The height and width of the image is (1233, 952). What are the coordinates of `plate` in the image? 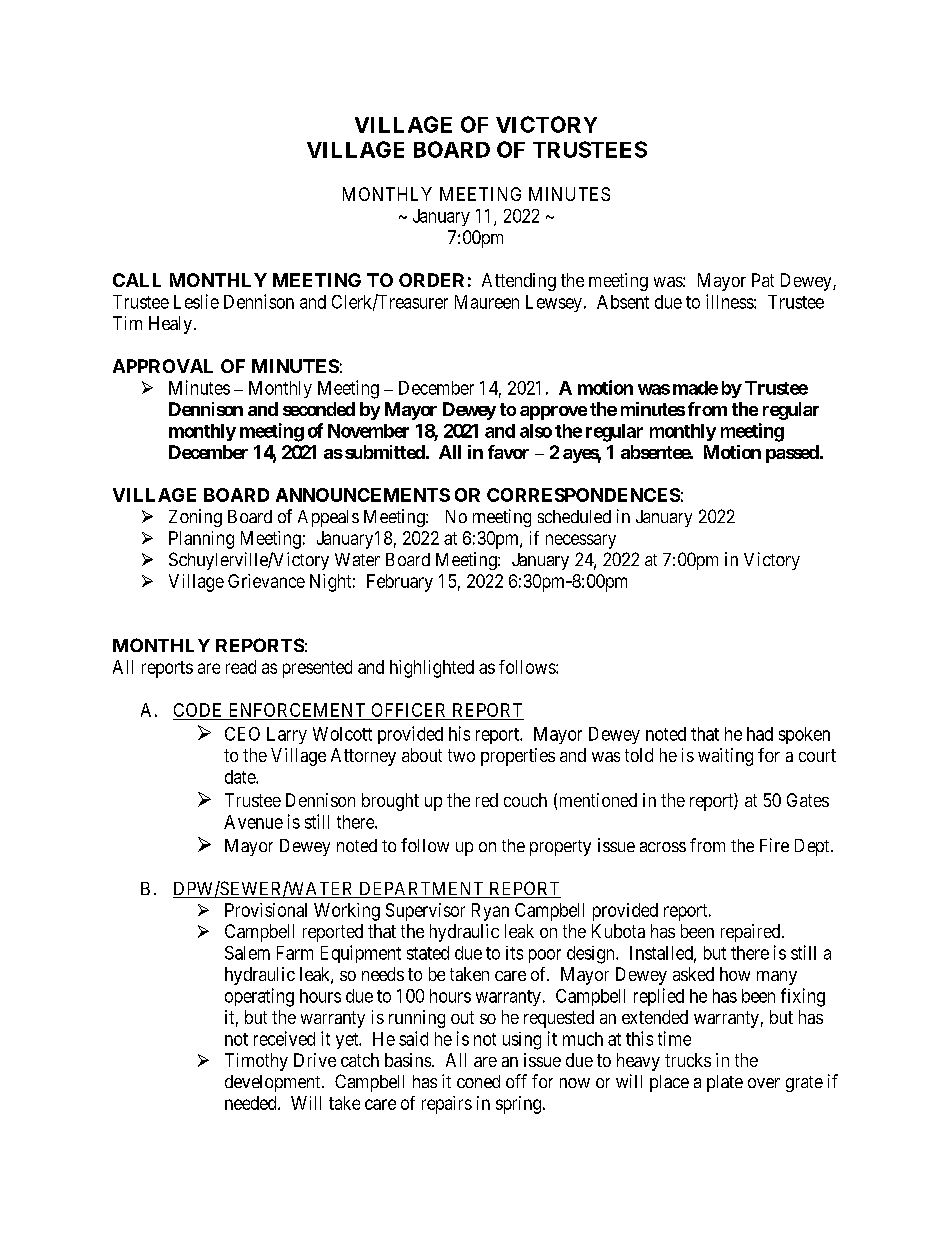 It's located at (725, 1083).
